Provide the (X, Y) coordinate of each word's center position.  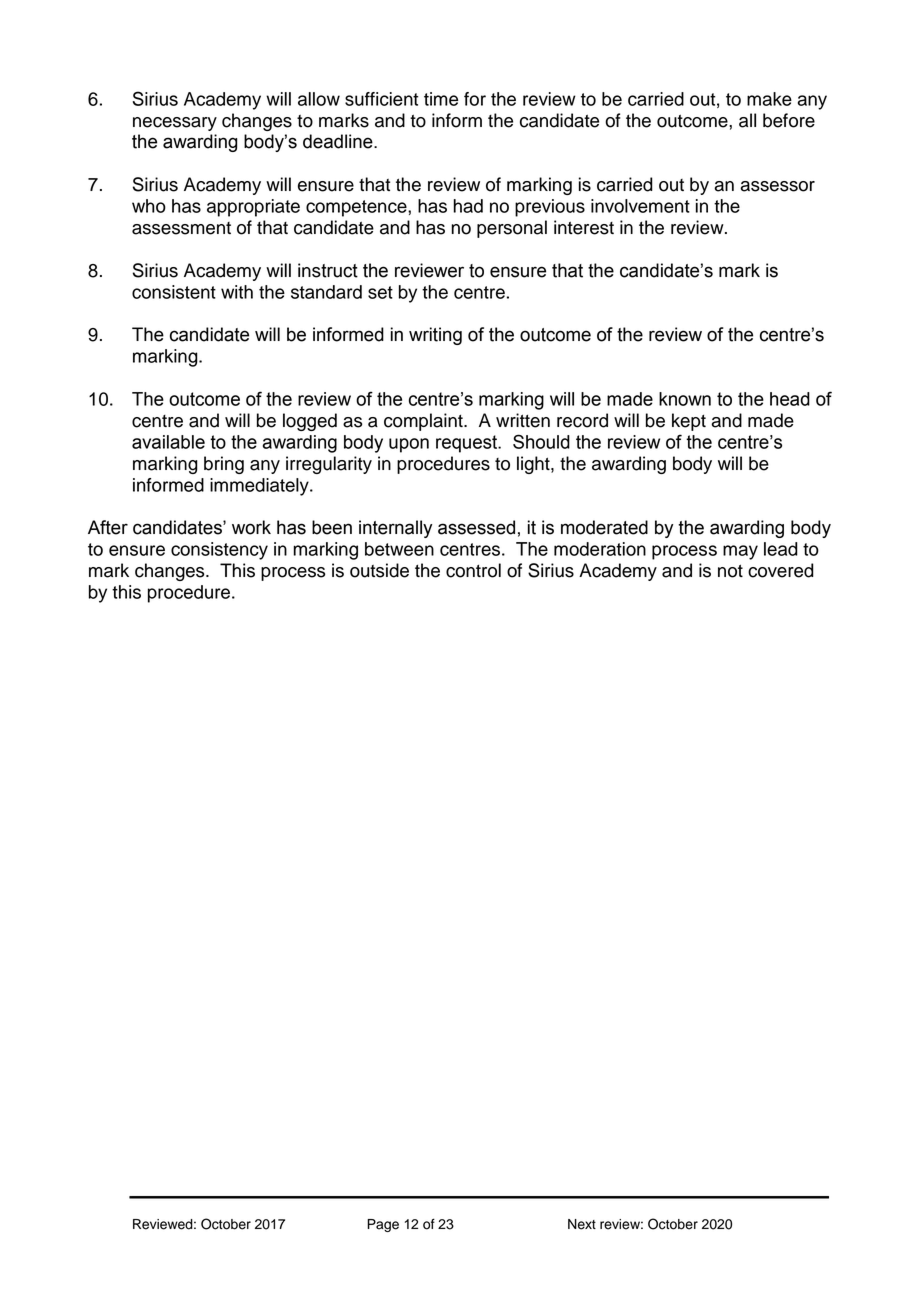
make (769, 99)
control (473, 570)
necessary (175, 124)
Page (383, 1225)
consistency (219, 551)
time (441, 99)
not (730, 571)
